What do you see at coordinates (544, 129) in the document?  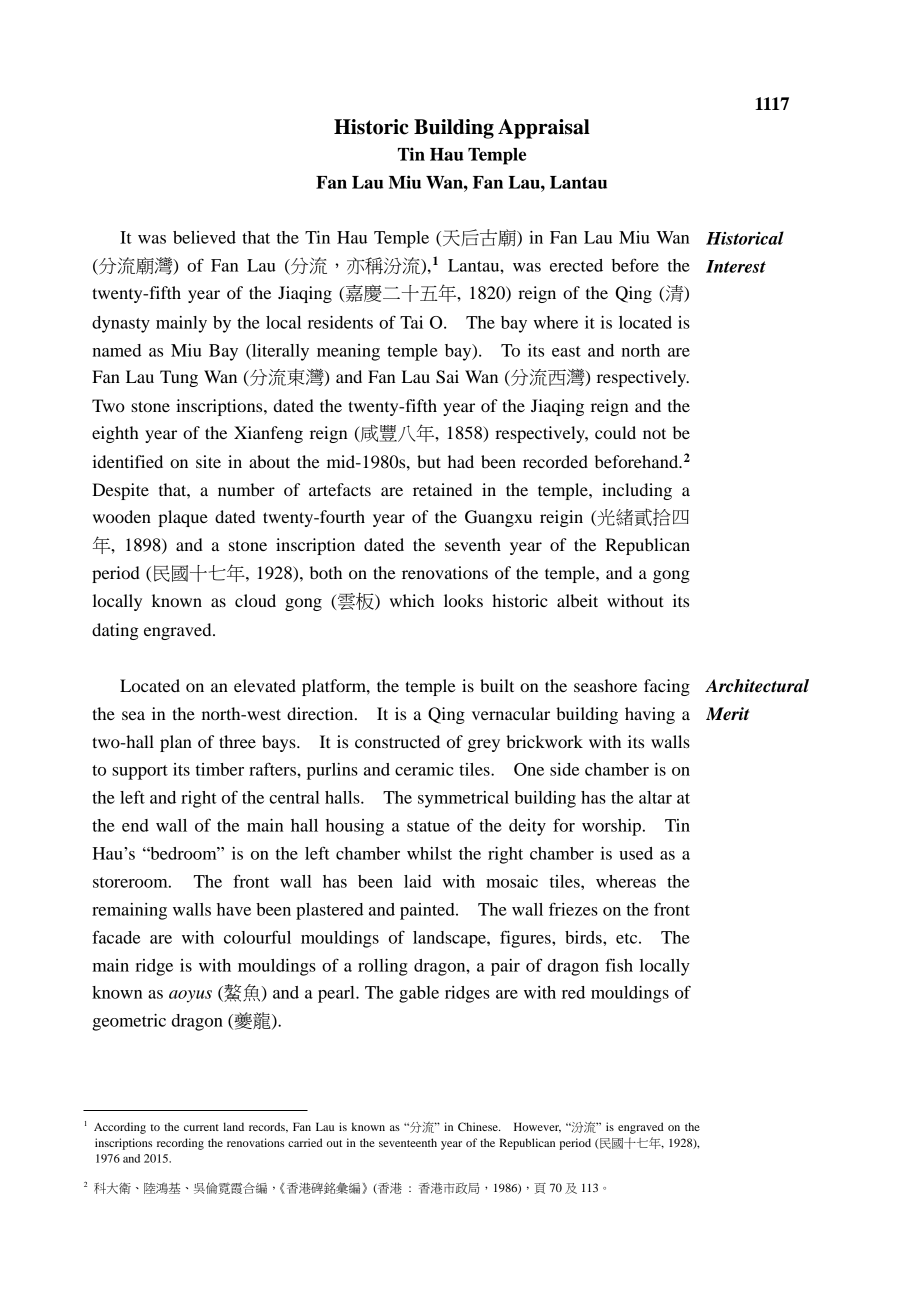 I see `Appraisal` at bounding box center [544, 129].
